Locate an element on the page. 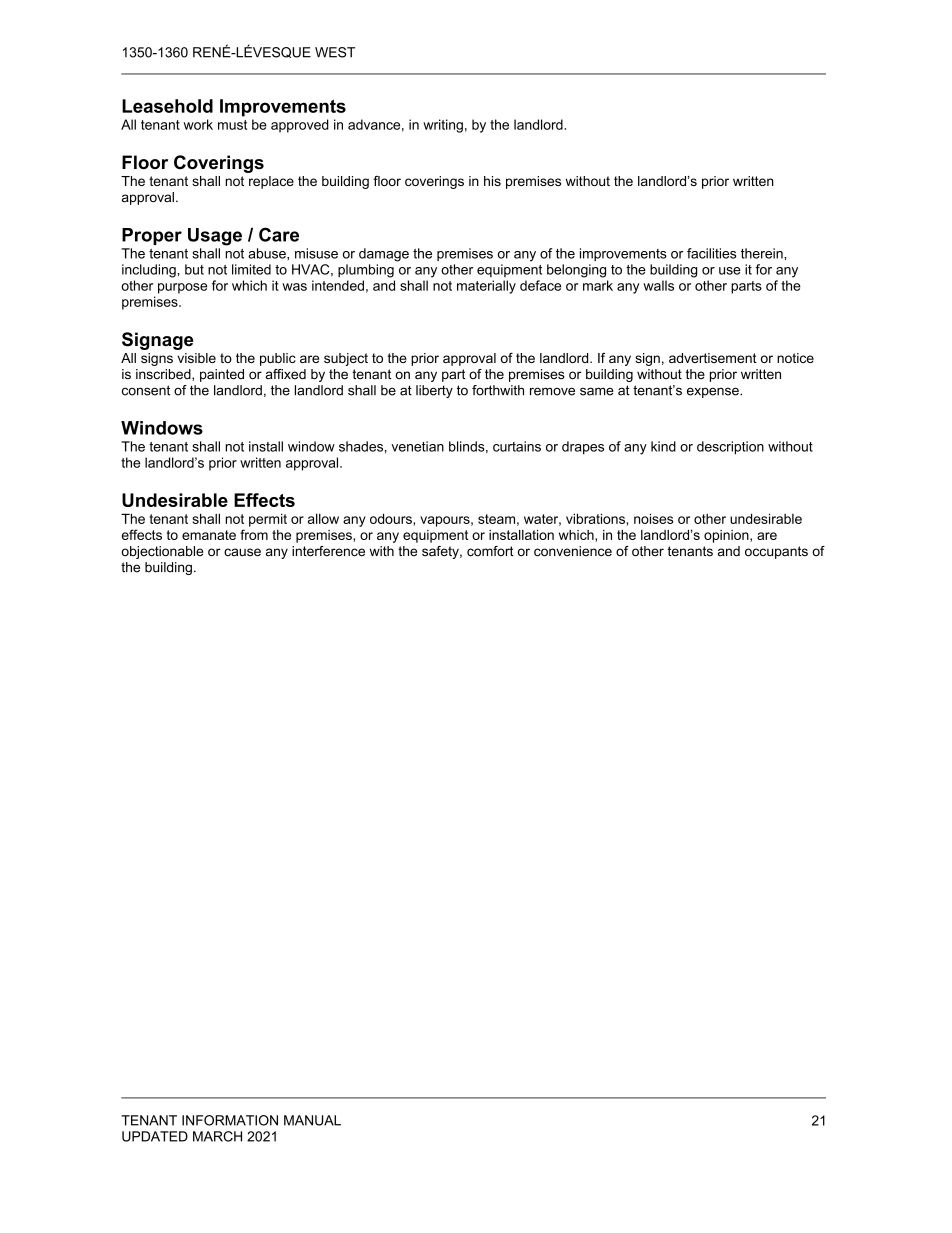  must is located at coordinates (232, 125).
